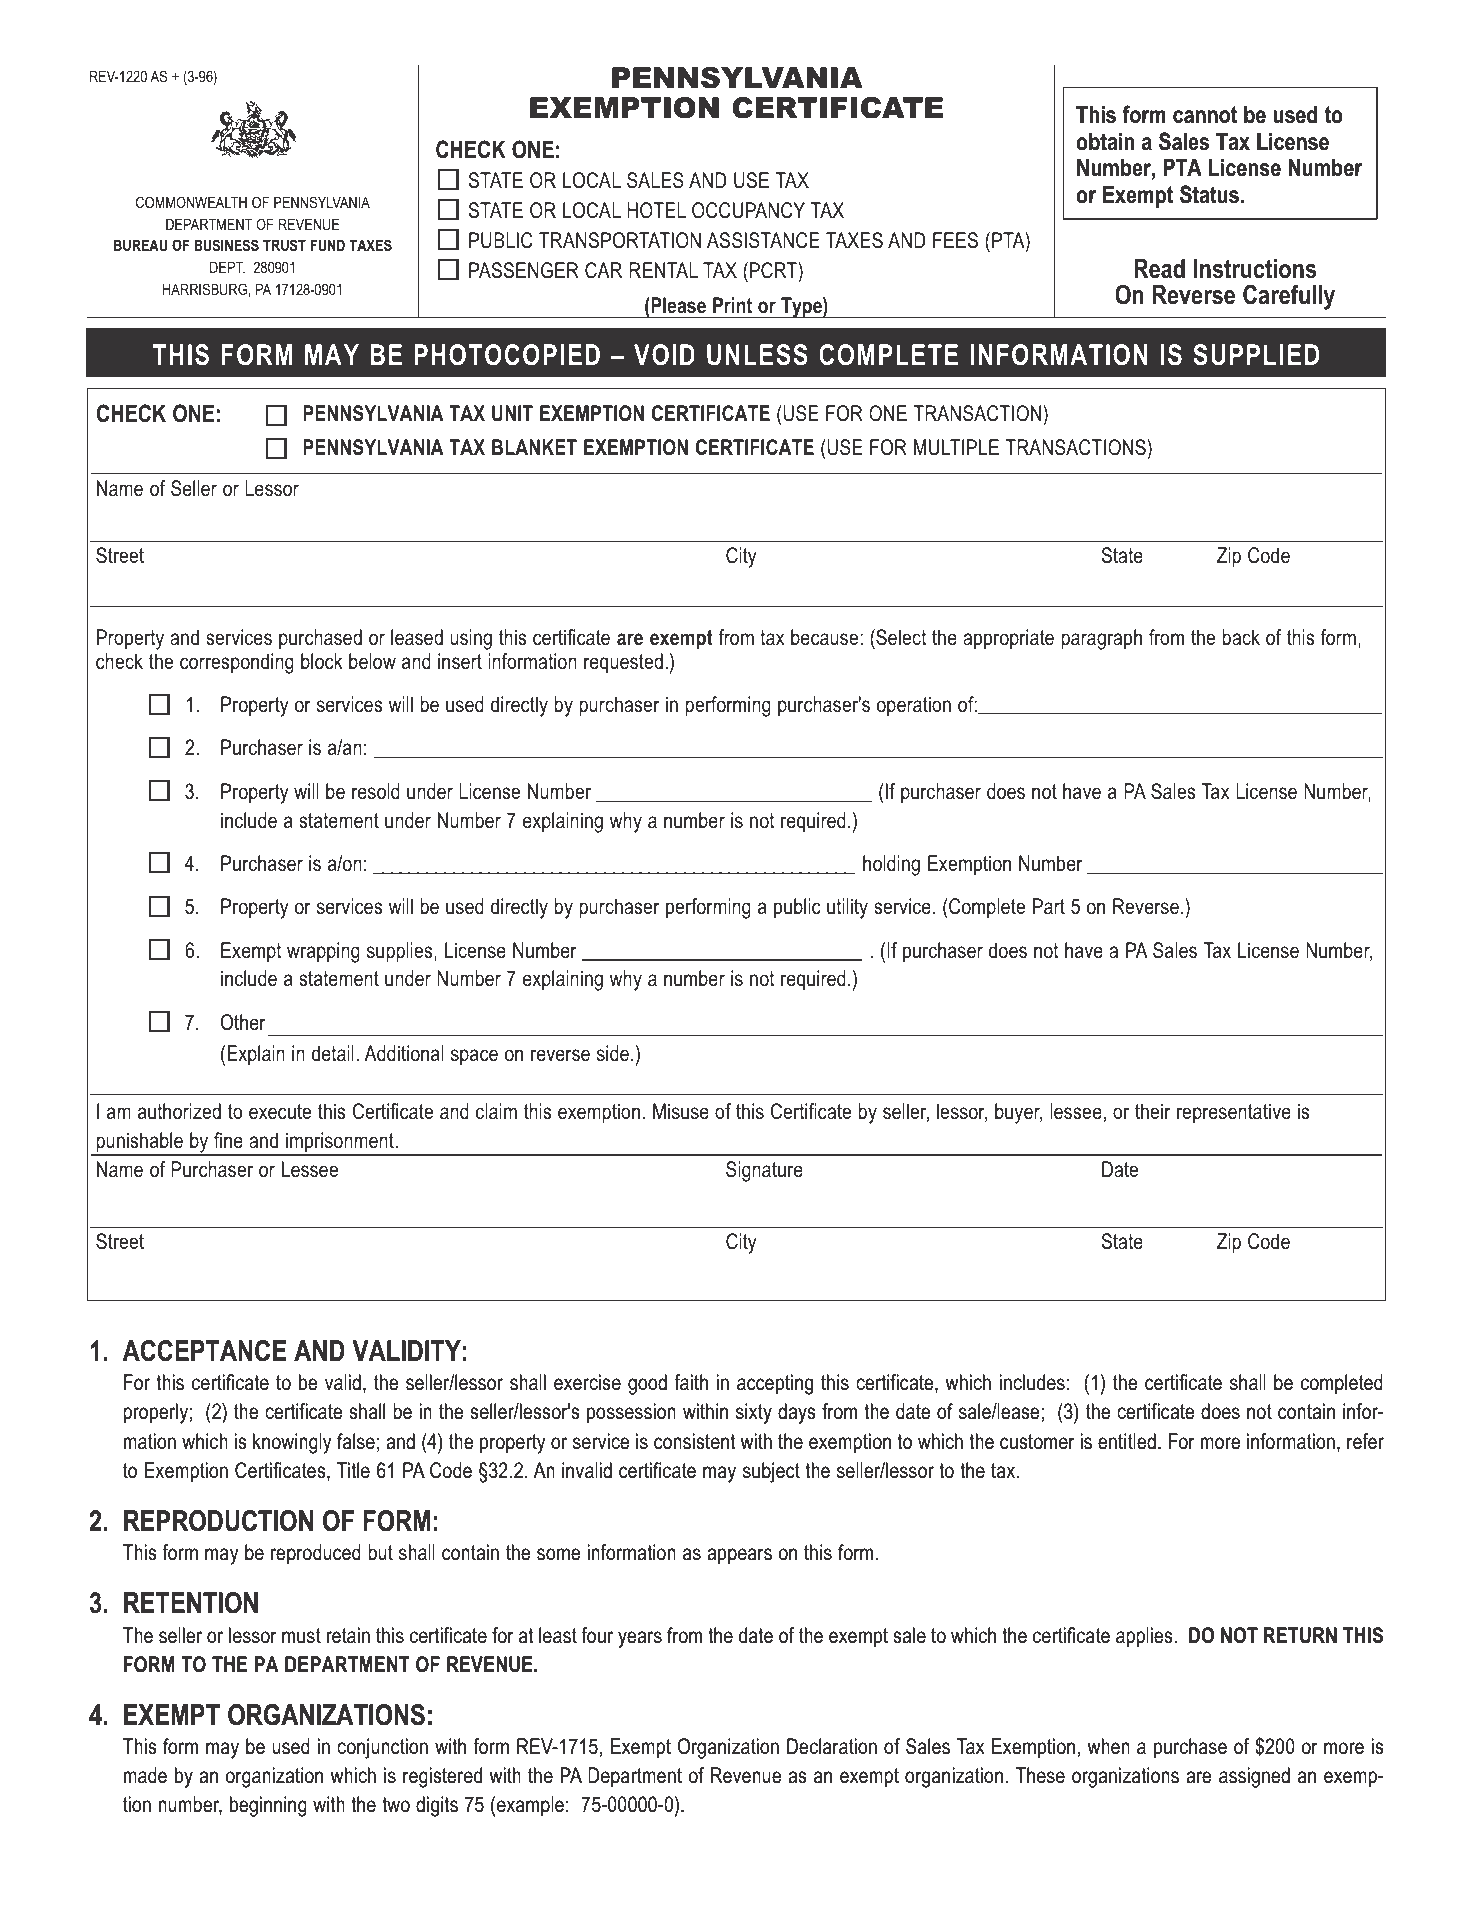 This image has width=1473, height=1906. What do you see at coordinates (640, 1639) in the image?
I see `years` at bounding box center [640, 1639].
